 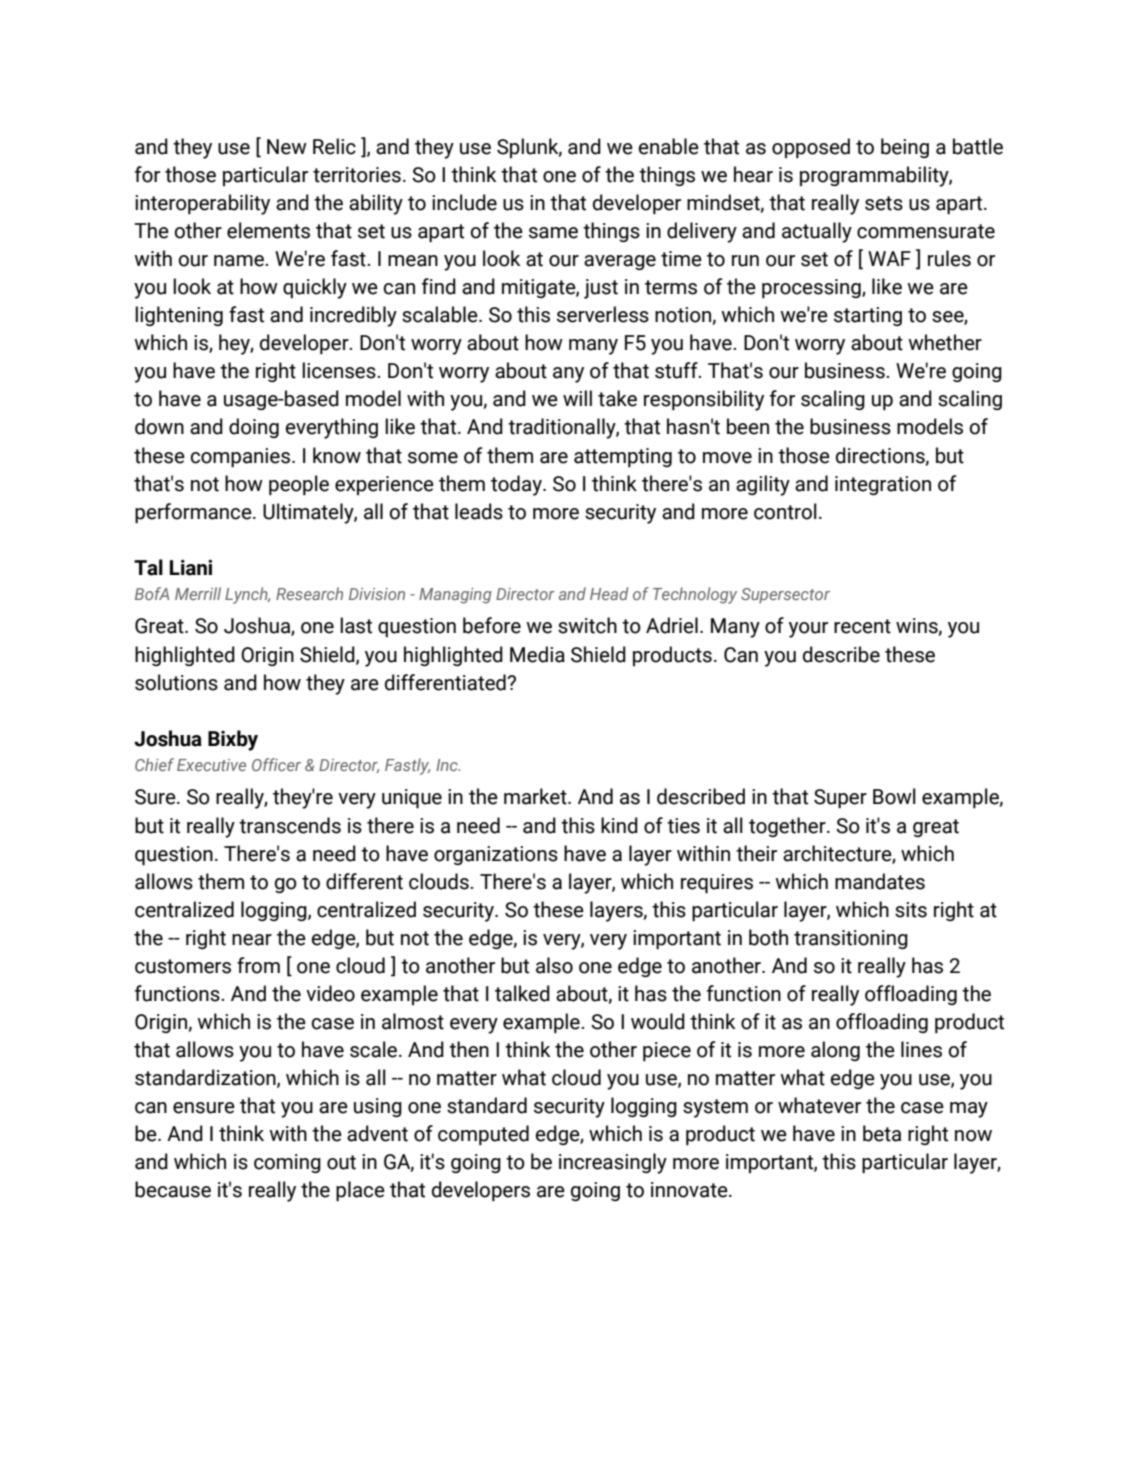 What do you see at coordinates (884, 203) in the page?
I see `sets` at bounding box center [884, 203].
